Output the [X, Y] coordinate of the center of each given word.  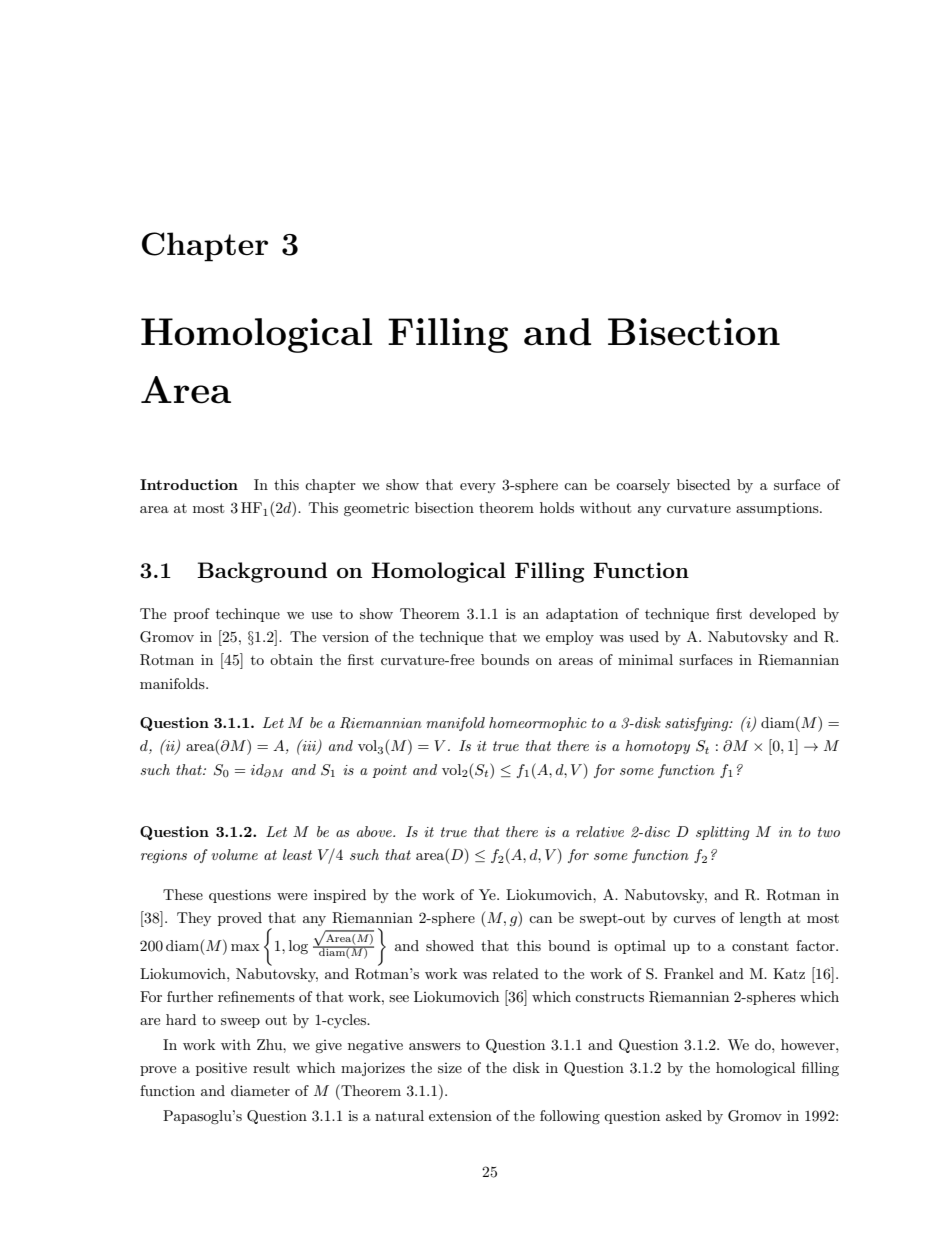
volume [234, 854]
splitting [723, 833]
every [478, 488]
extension [460, 1115]
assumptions [778, 509]
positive [221, 1069]
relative [600, 831]
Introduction [189, 484]
